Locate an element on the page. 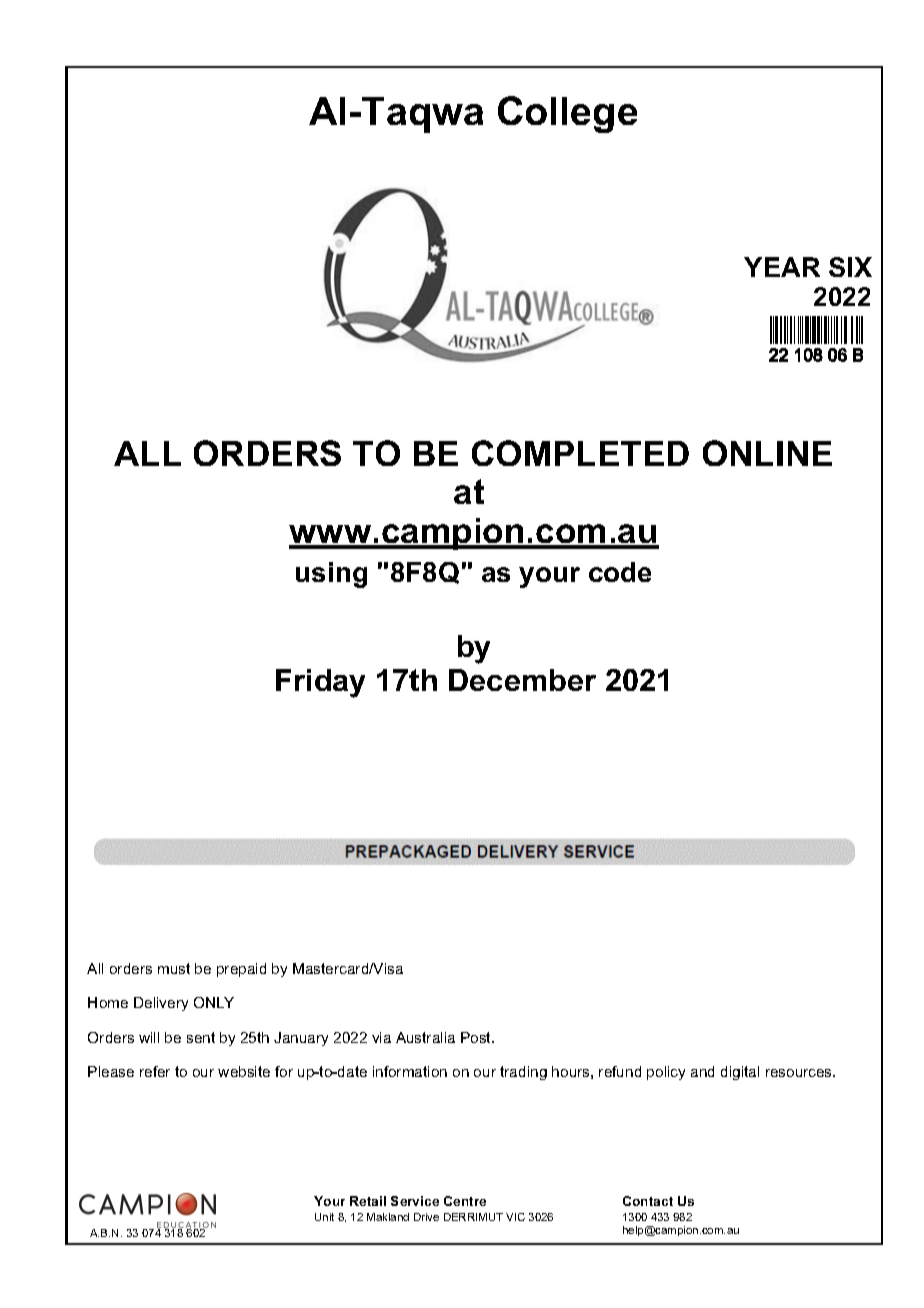 This document has width=924, height=1308. COMPLETED is located at coordinates (580, 453).
